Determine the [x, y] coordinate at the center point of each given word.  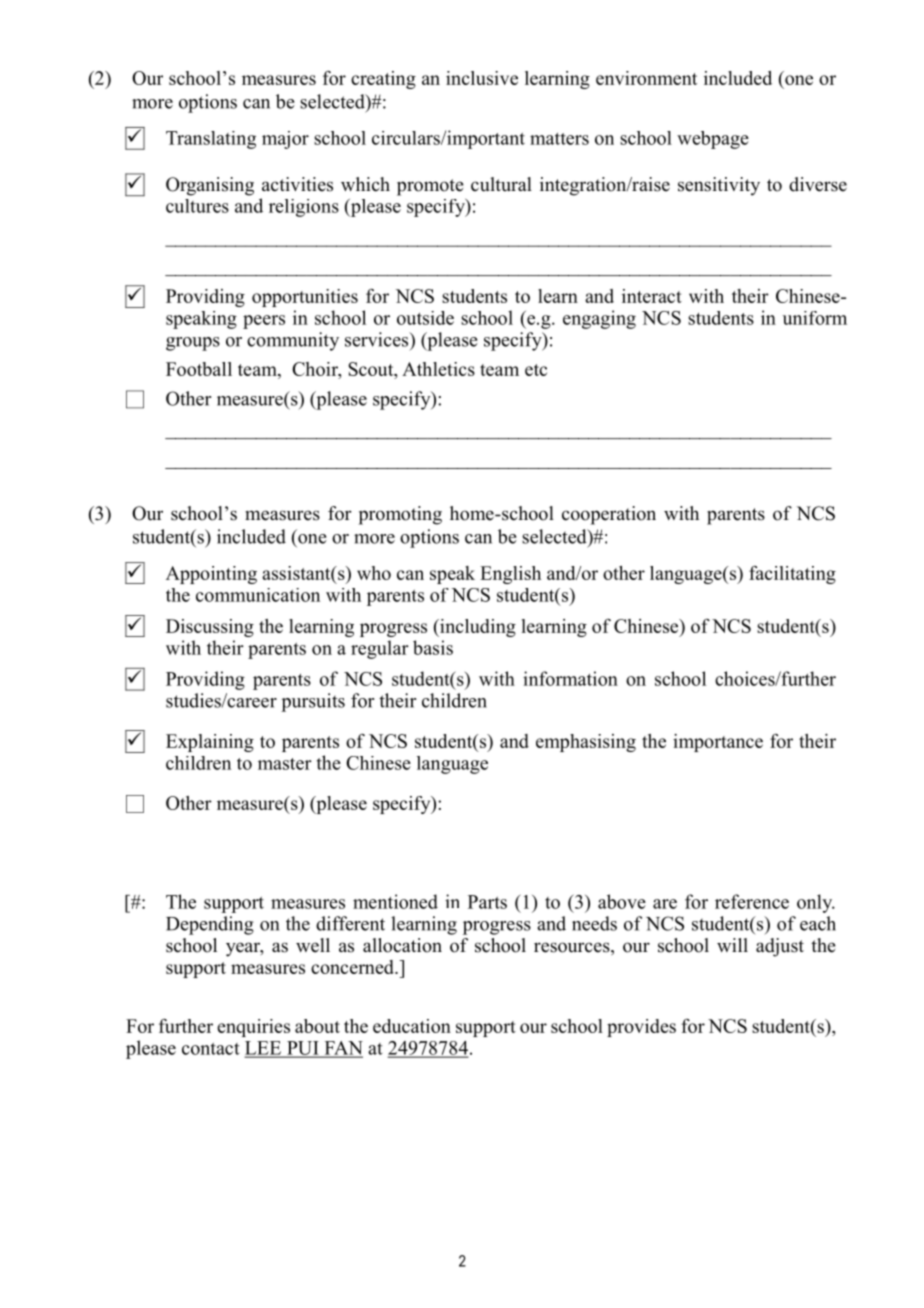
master [285, 764]
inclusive [482, 78]
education [412, 1026]
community [293, 341]
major [285, 140]
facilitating [792, 575]
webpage [713, 140]
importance [718, 743]
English [510, 575]
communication [258, 595]
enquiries [253, 1028]
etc [536, 370]
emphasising [586, 743]
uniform [815, 318]
